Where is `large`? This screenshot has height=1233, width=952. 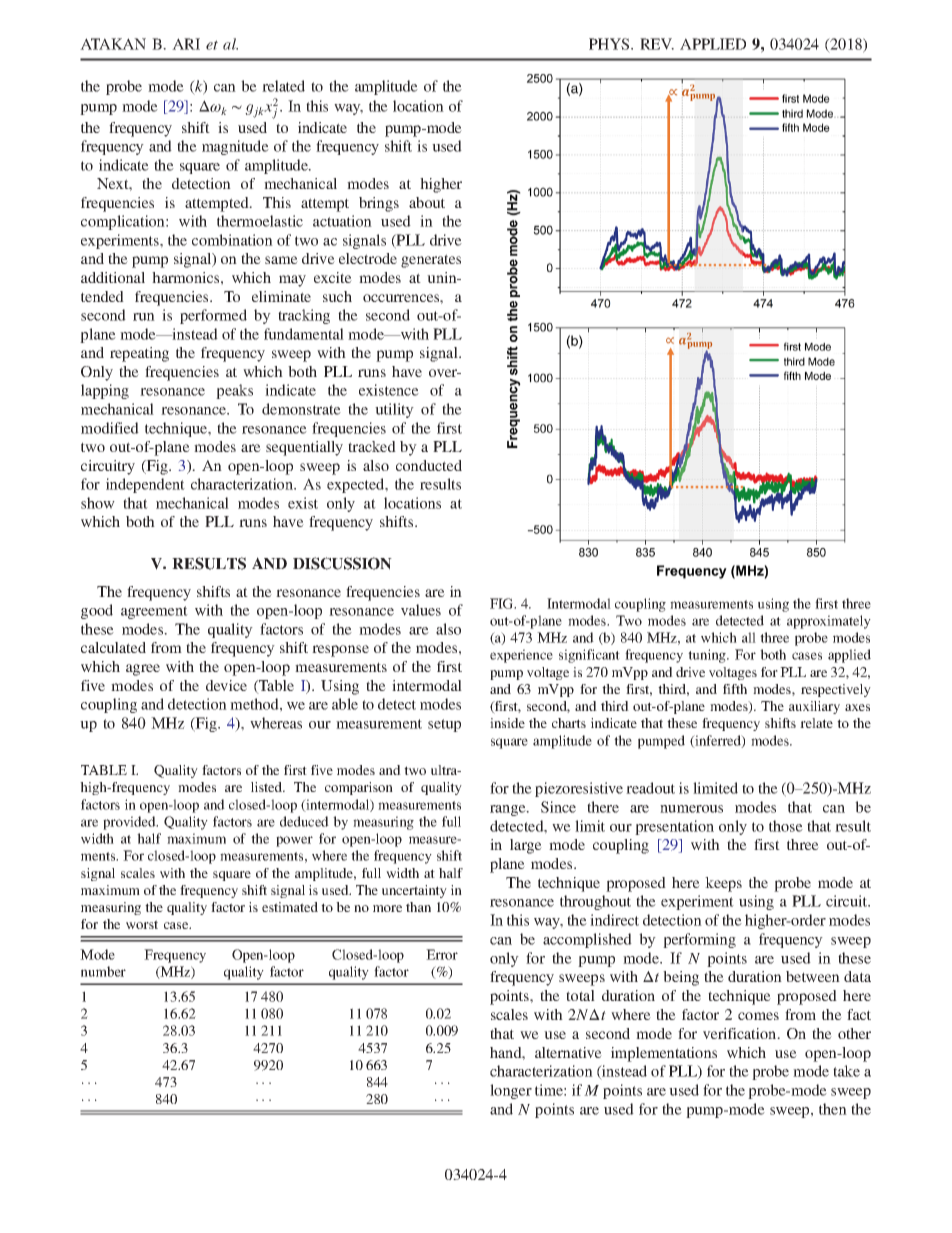
large is located at coordinates (526, 846).
